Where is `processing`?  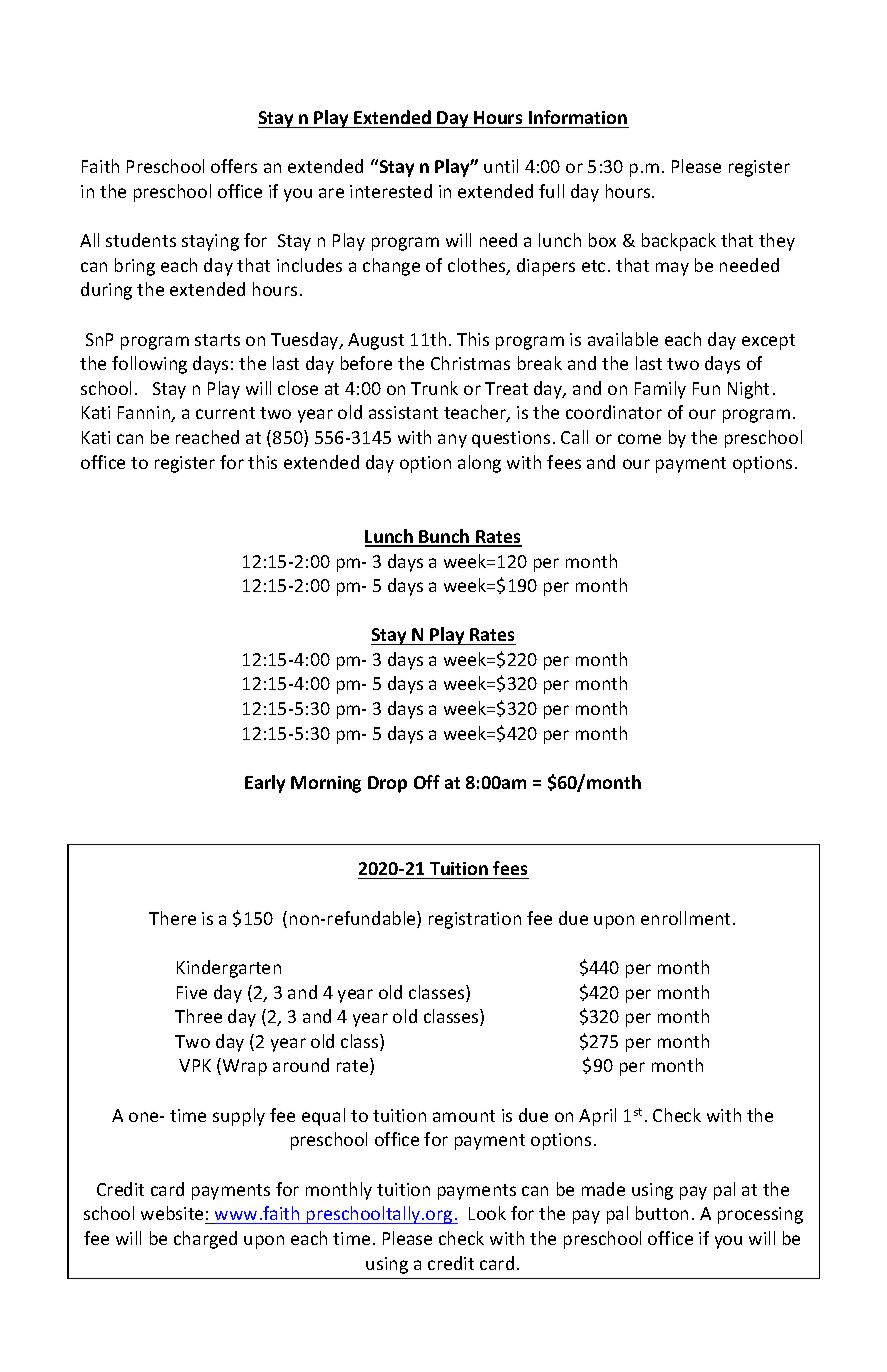 processing is located at coordinates (760, 1215).
